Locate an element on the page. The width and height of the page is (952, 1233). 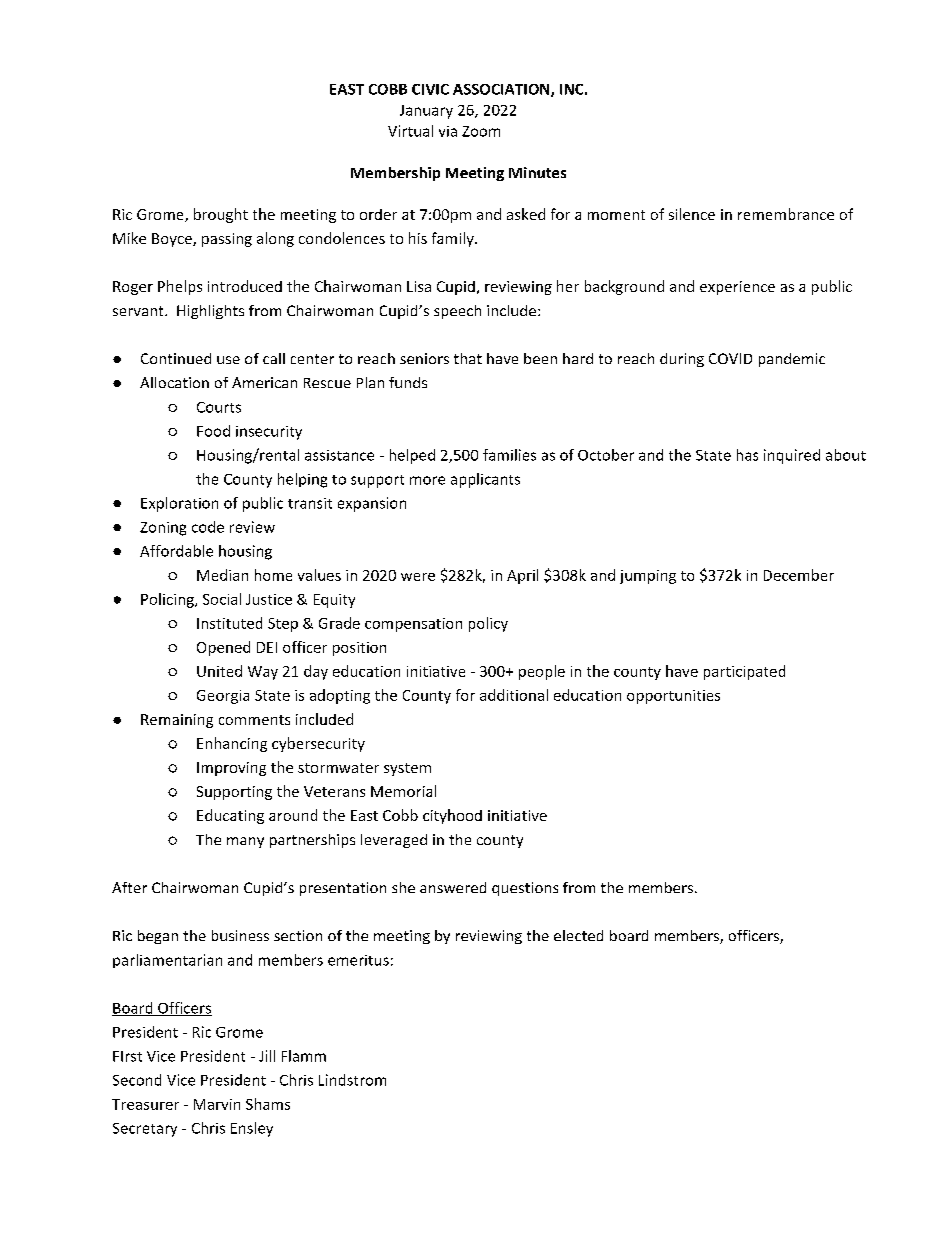
elected is located at coordinates (578, 935).
